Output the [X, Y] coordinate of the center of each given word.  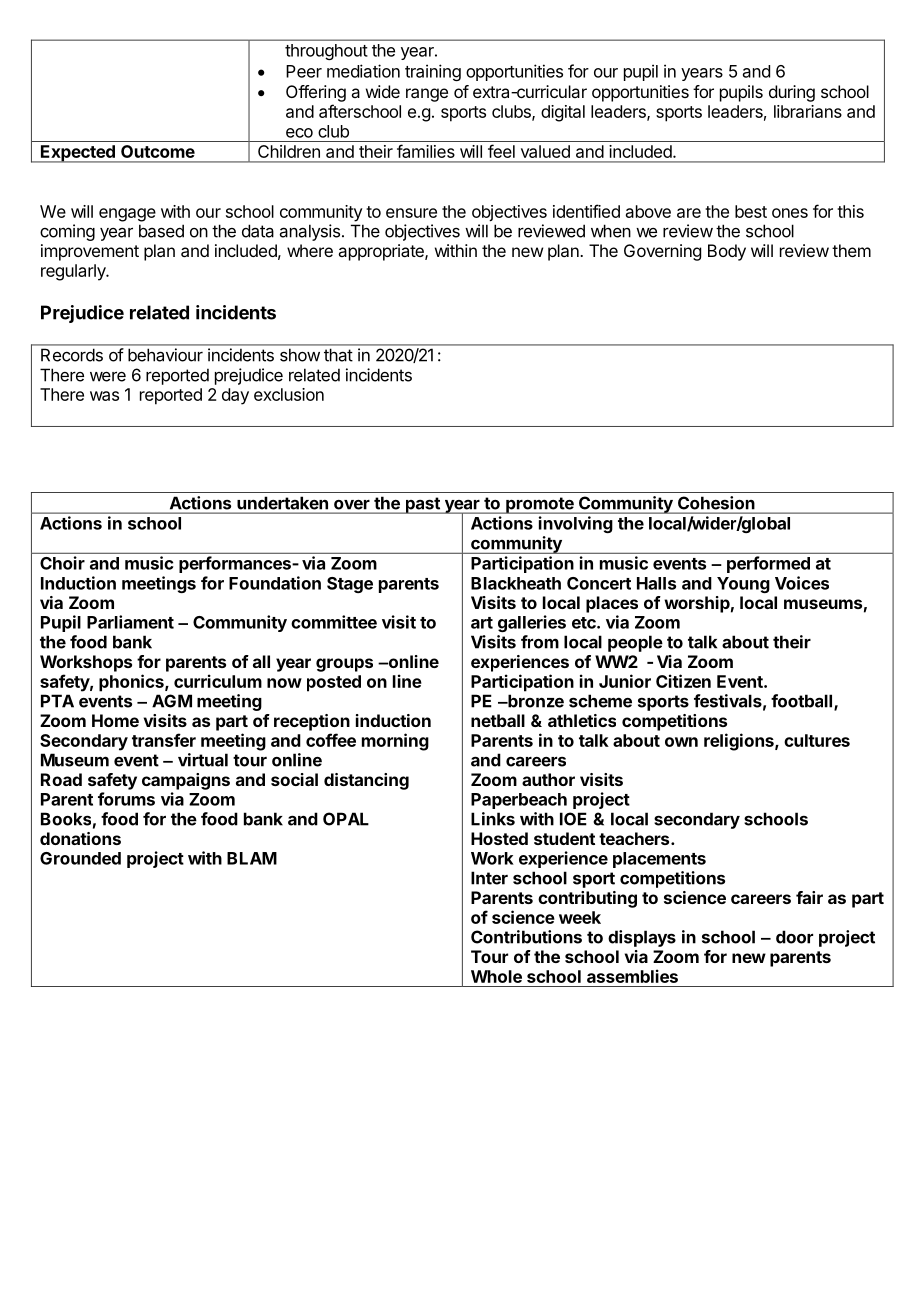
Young [743, 585]
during [792, 93]
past [422, 505]
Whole [496, 976]
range [427, 95]
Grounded [80, 858]
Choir [62, 563]
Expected [78, 154]
